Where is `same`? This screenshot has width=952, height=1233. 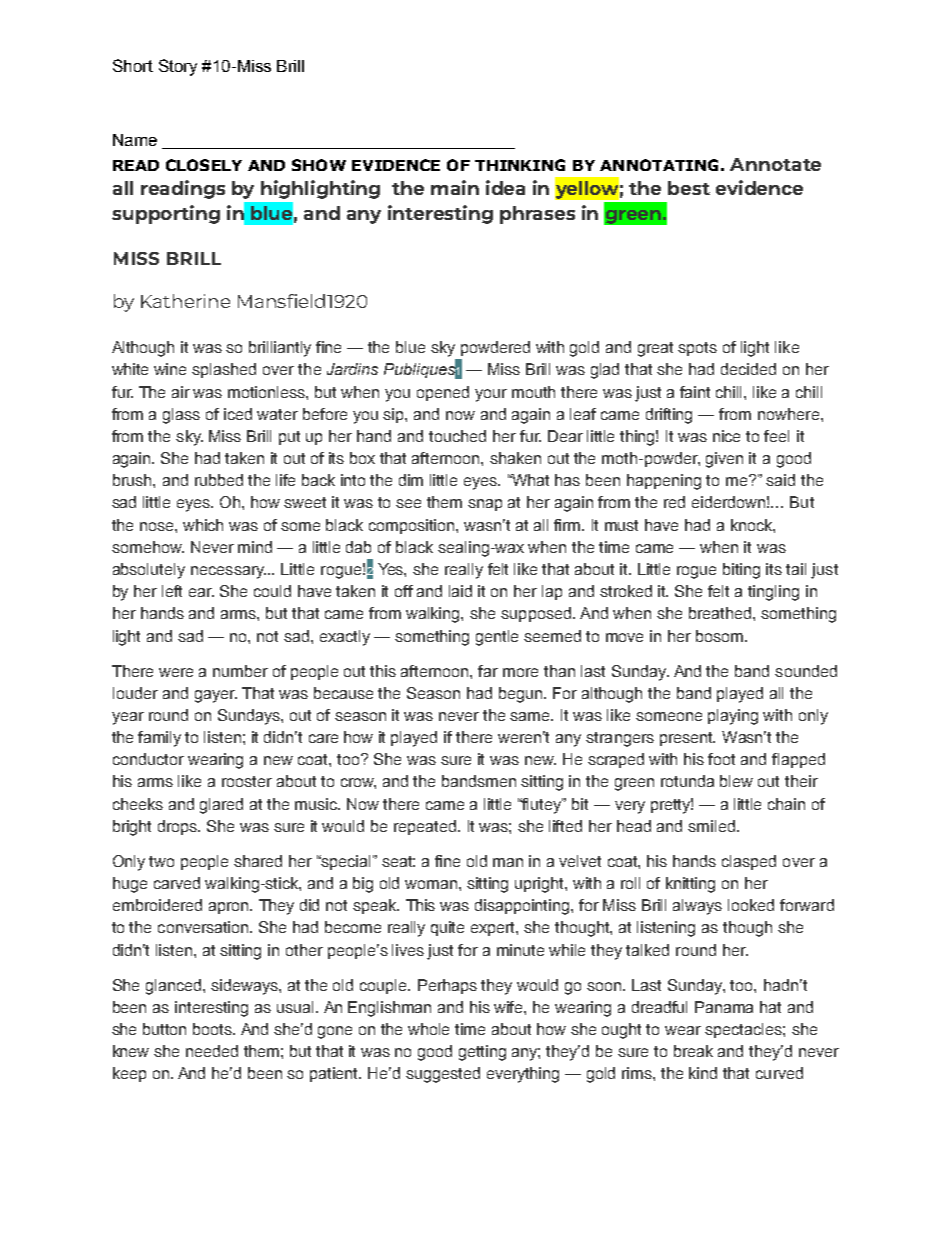 same is located at coordinates (531, 716).
